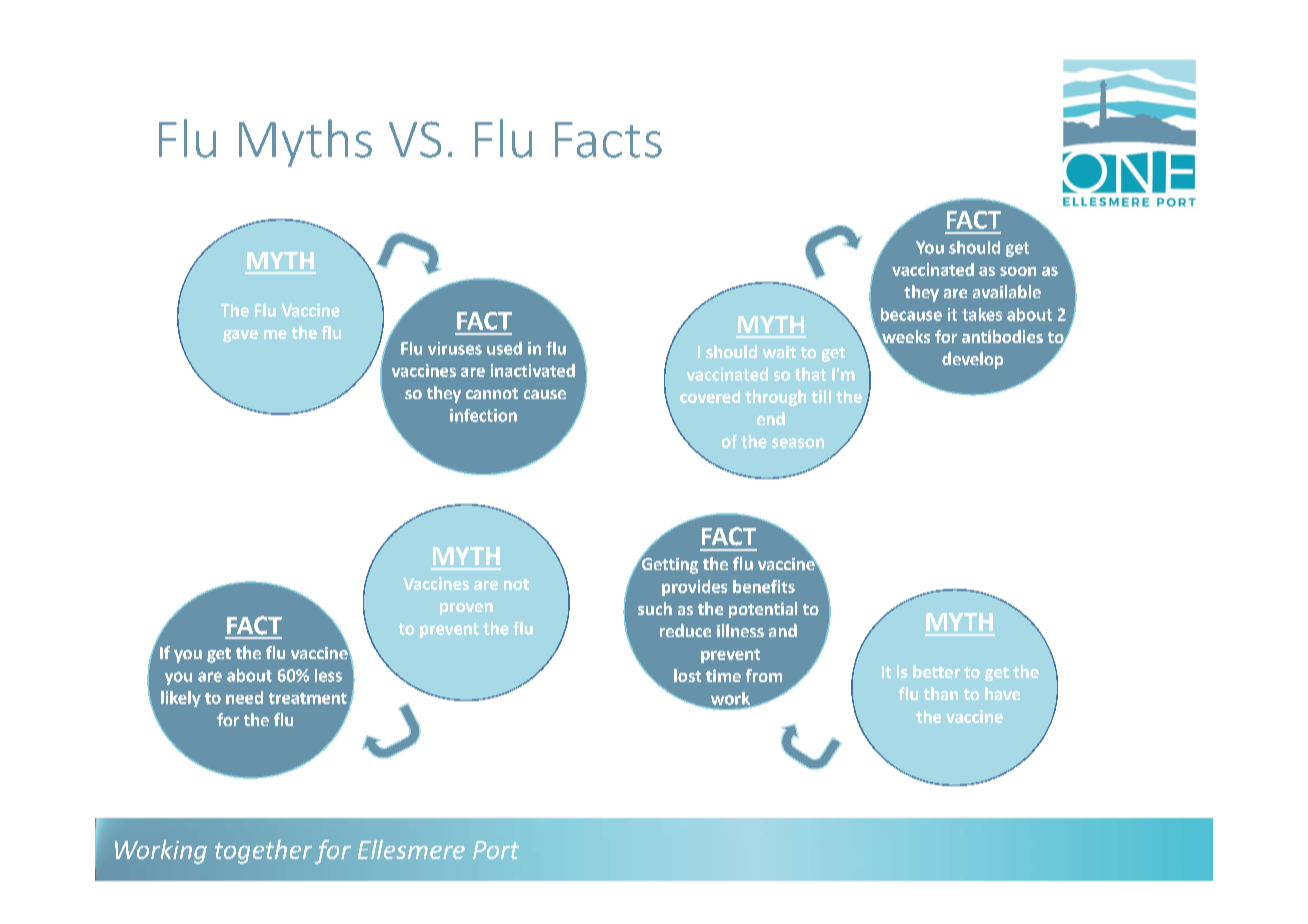 The height and width of the image is (924, 1308). Describe the element at coordinates (798, 443) in the image. I see `season` at that location.
